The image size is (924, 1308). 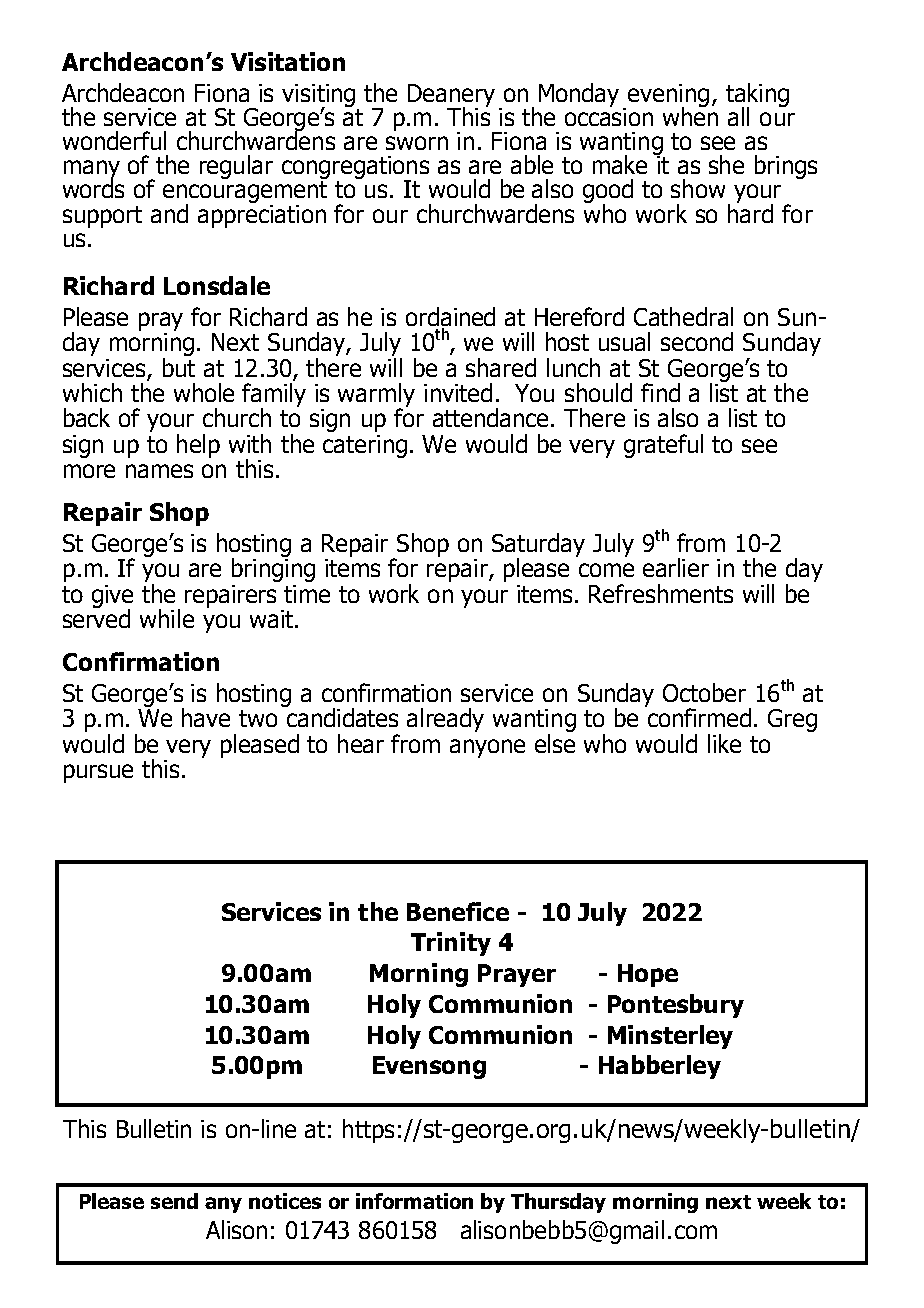 I want to click on anyone, so click(x=487, y=748).
